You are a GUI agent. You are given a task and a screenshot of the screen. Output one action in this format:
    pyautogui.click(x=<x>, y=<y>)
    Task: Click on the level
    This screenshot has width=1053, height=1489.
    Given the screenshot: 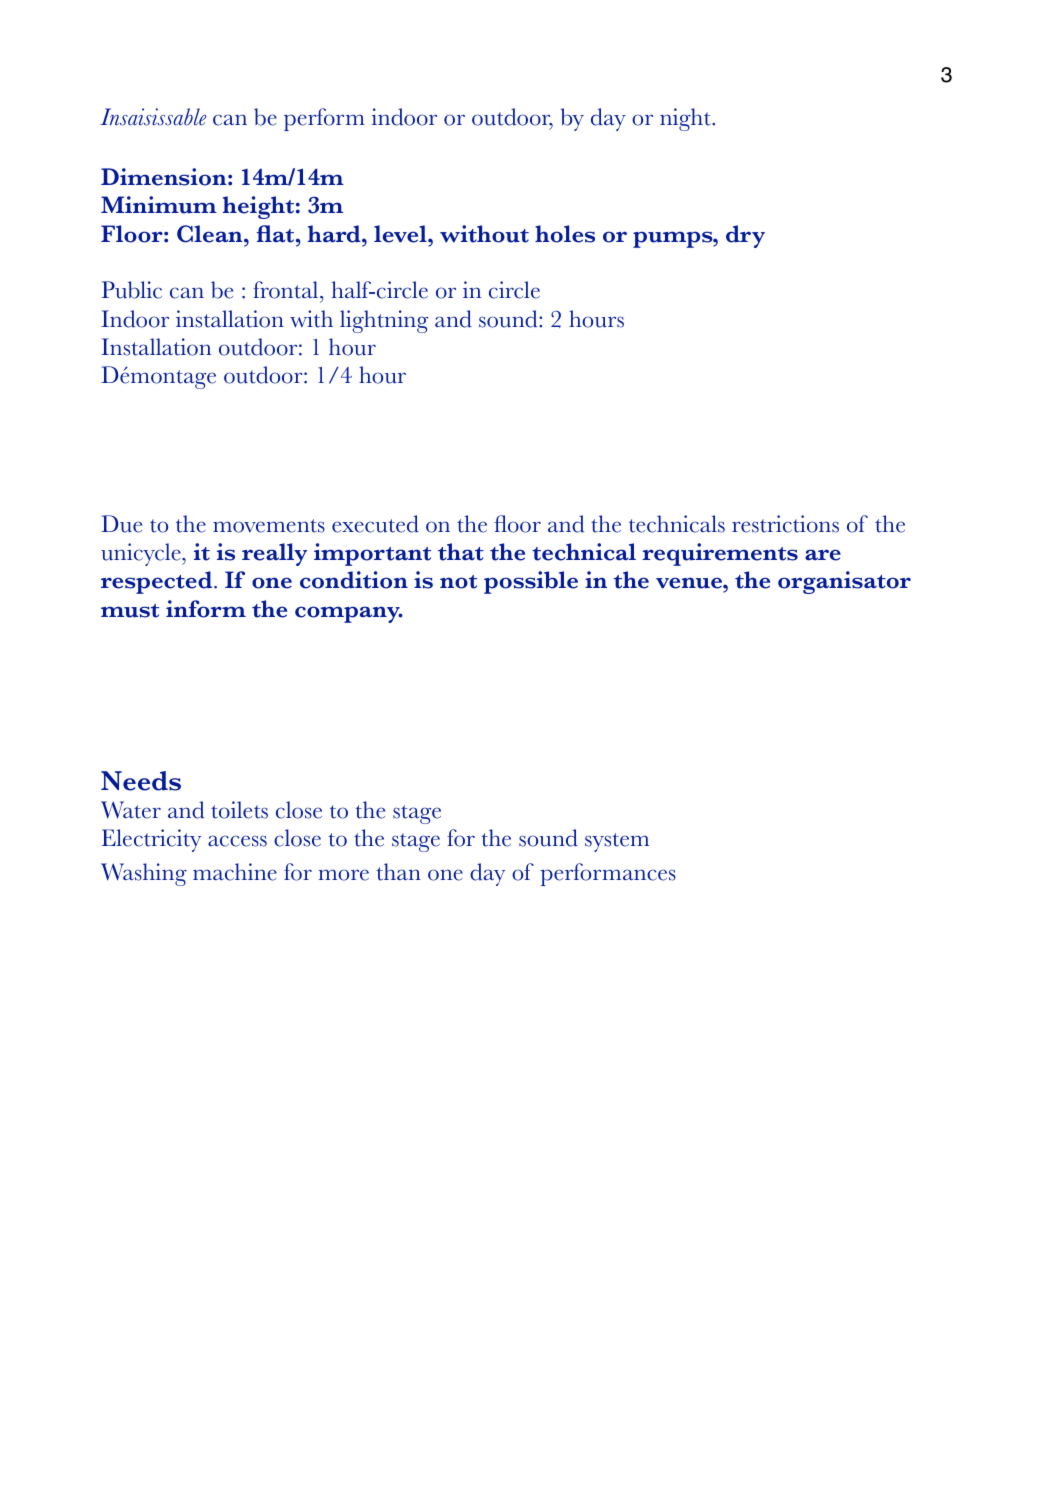 What is the action you would take?
    pyautogui.click(x=401, y=234)
